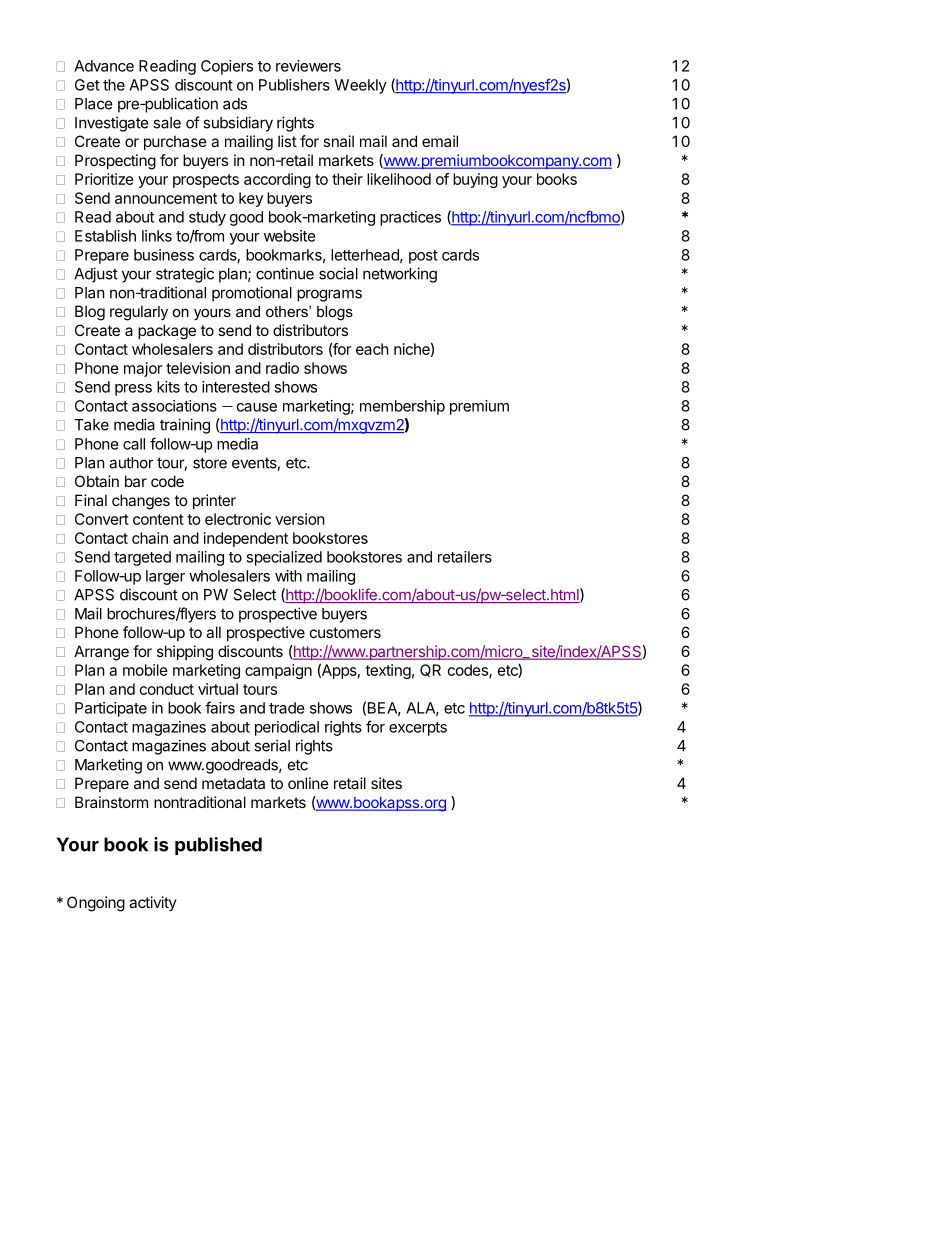 This screenshot has width=952, height=1233. Describe the element at coordinates (112, 124) in the screenshot. I see `Investigate` at that location.
